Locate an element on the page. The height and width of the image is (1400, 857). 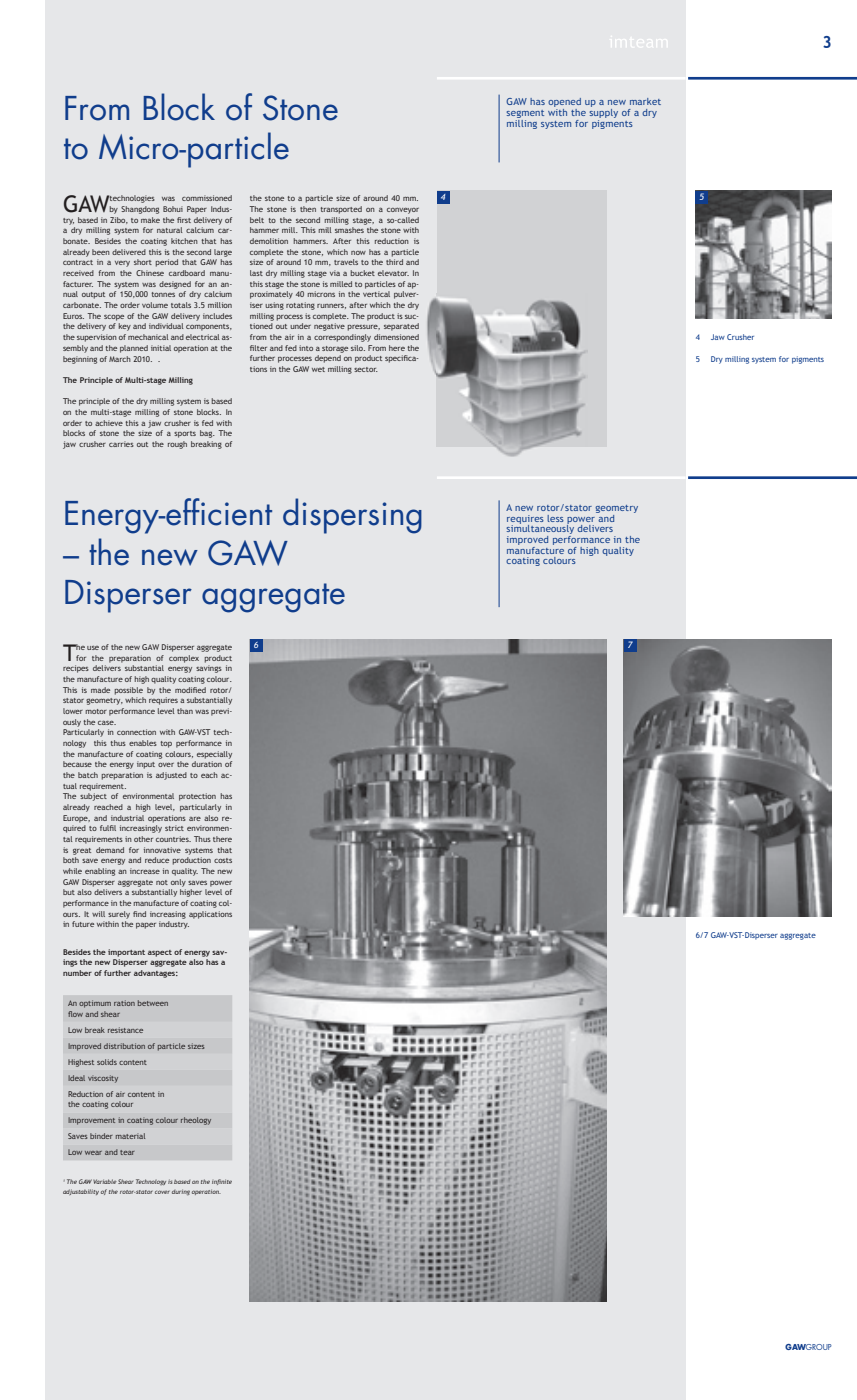
surely is located at coordinates (119, 915).
